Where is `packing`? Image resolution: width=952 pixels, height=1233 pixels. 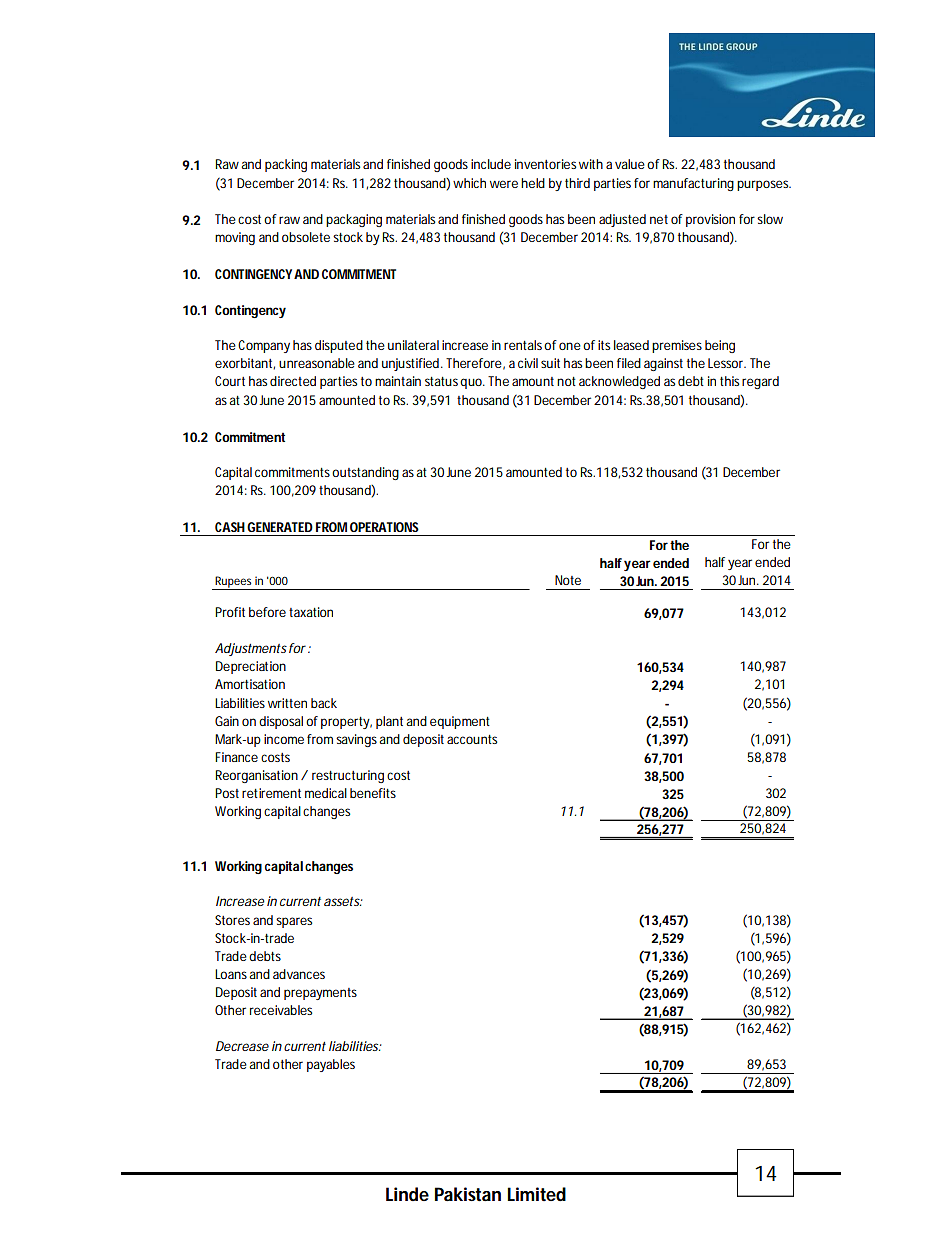
packing is located at coordinates (286, 165).
